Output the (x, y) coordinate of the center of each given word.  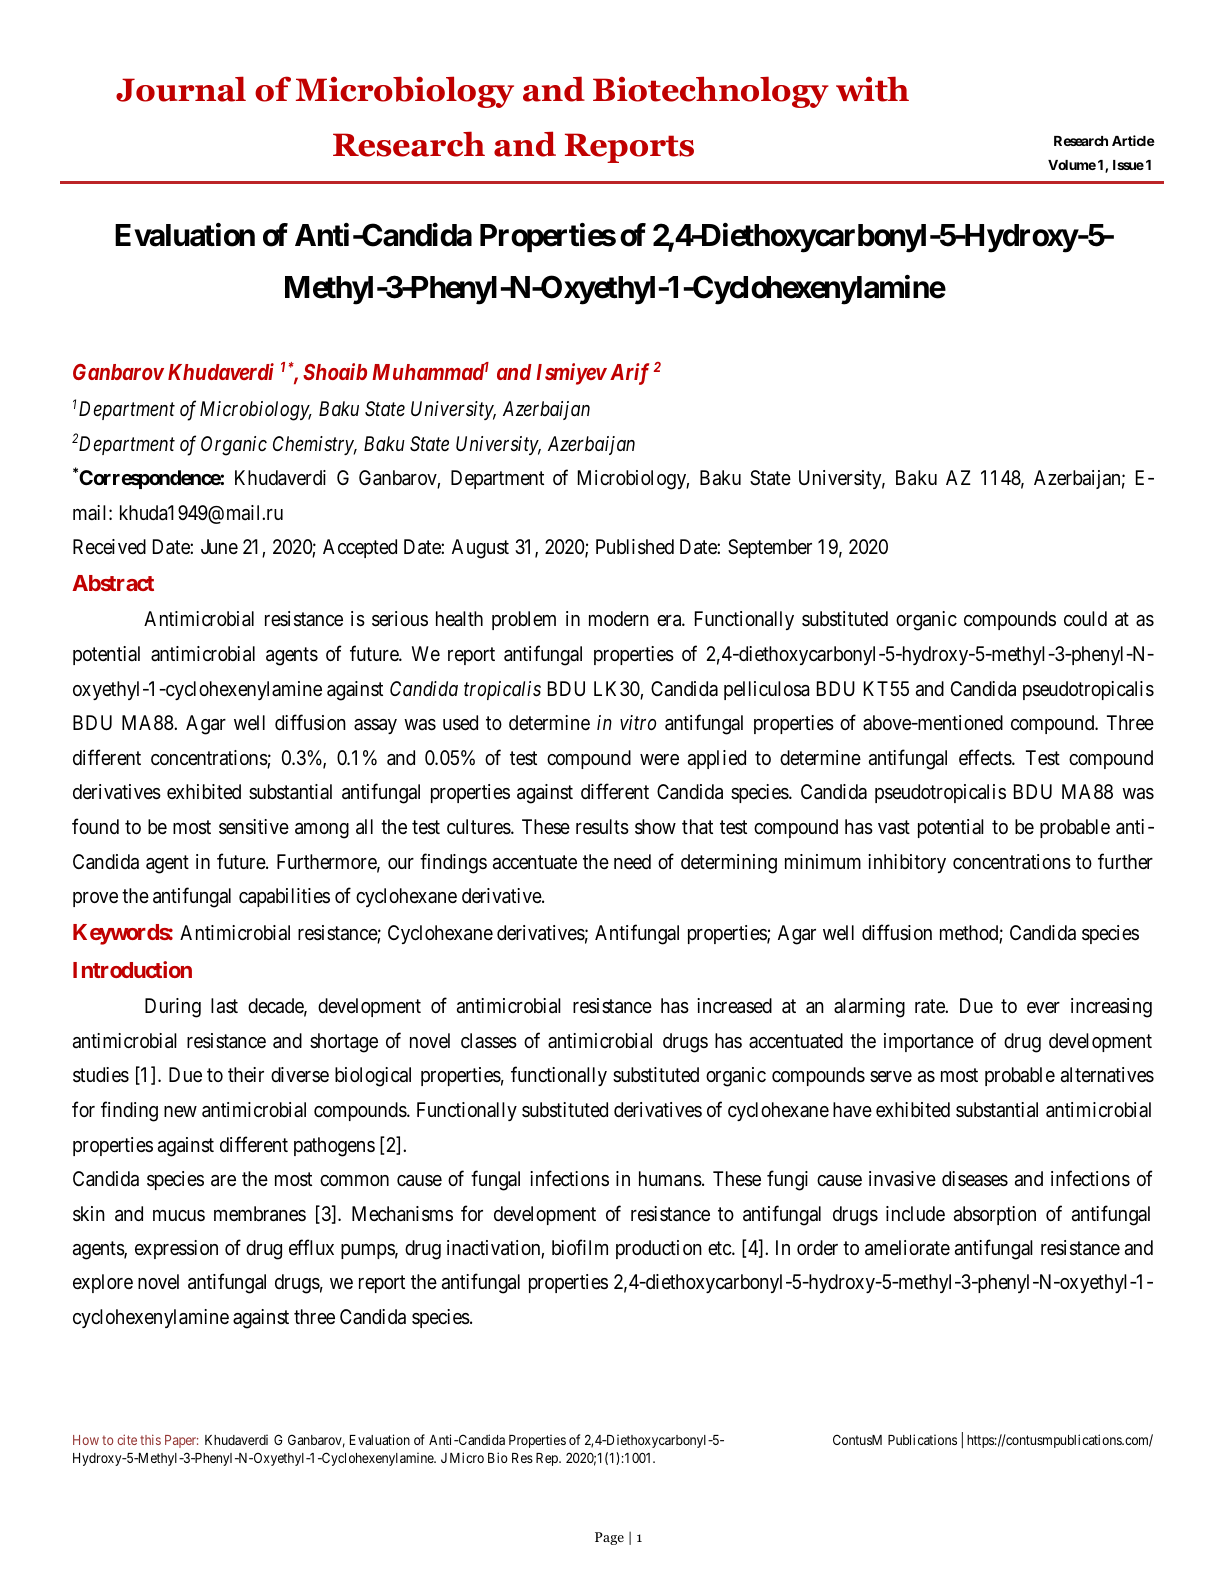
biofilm (580, 1247)
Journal (181, 89)
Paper (181, 1441)
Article (1133, 140)
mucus (179, 1215)
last (224, 1006)
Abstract (113, 583)
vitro (638, 722)
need (632, 861)
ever (1043, 1007)
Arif (629, 374)
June (219, 546)
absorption (995, 1215)
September (770, 548)
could (1085, 618)
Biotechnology (711, 92)
